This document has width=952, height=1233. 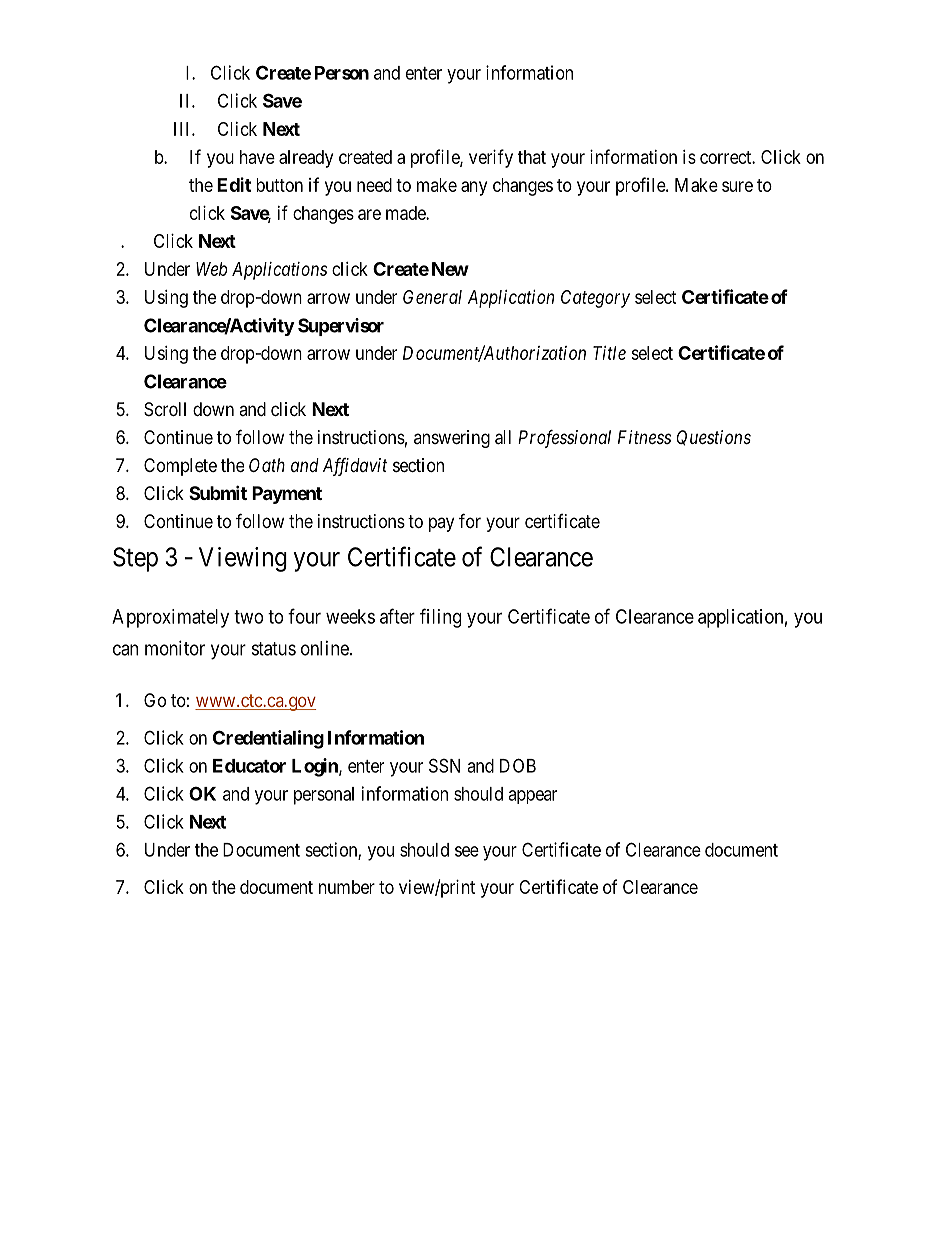 What do you see at coordinates (491, 158) in the document?
I see `verify` at bounding box center [491, 158].
